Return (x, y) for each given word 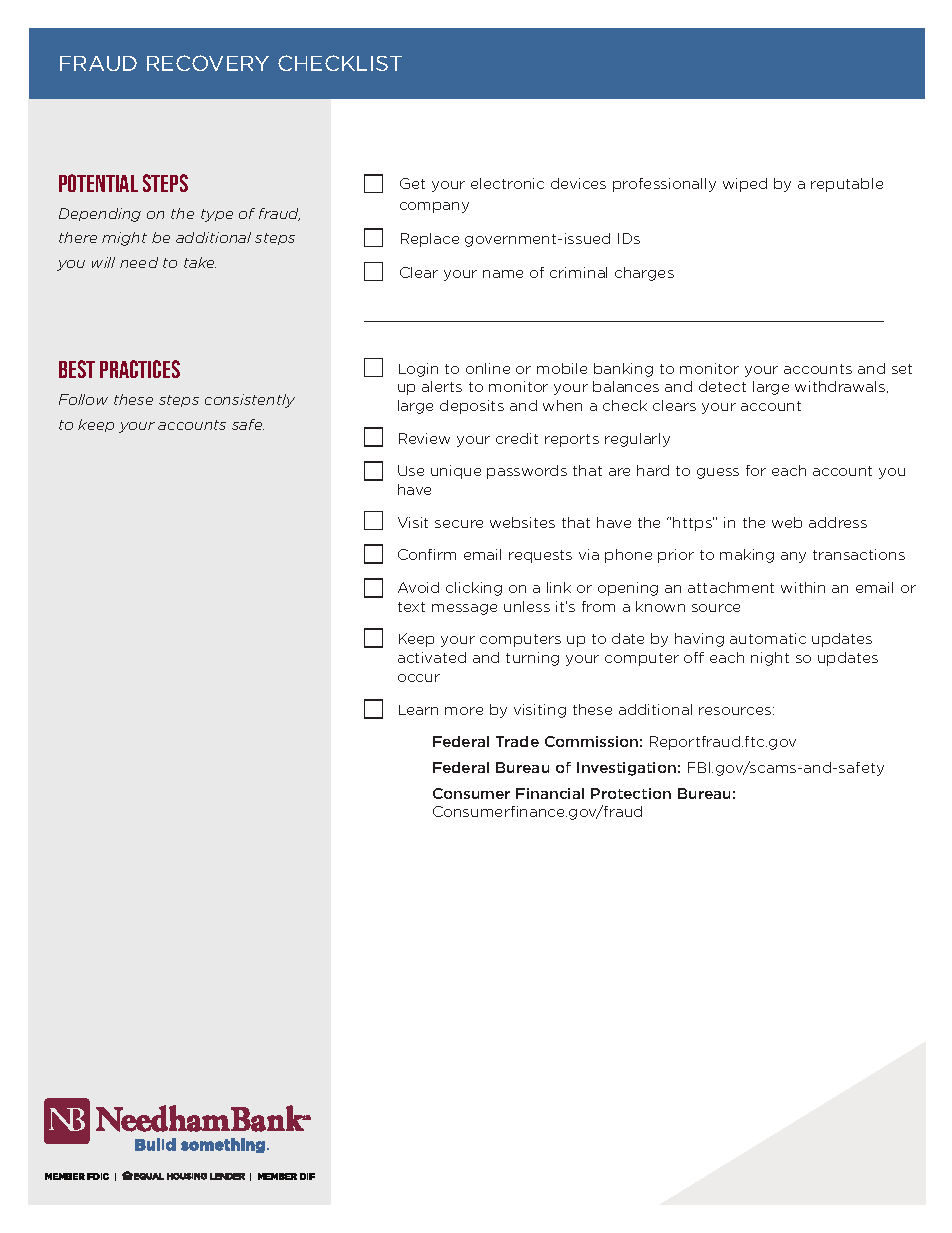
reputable (847, 185)
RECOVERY (208, 63)
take (200, 262)
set (902, 369)
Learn (418, 710)
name (503, 274)
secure (459, 524)
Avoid (418, 587)
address (838, 522)
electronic (507, 183)
